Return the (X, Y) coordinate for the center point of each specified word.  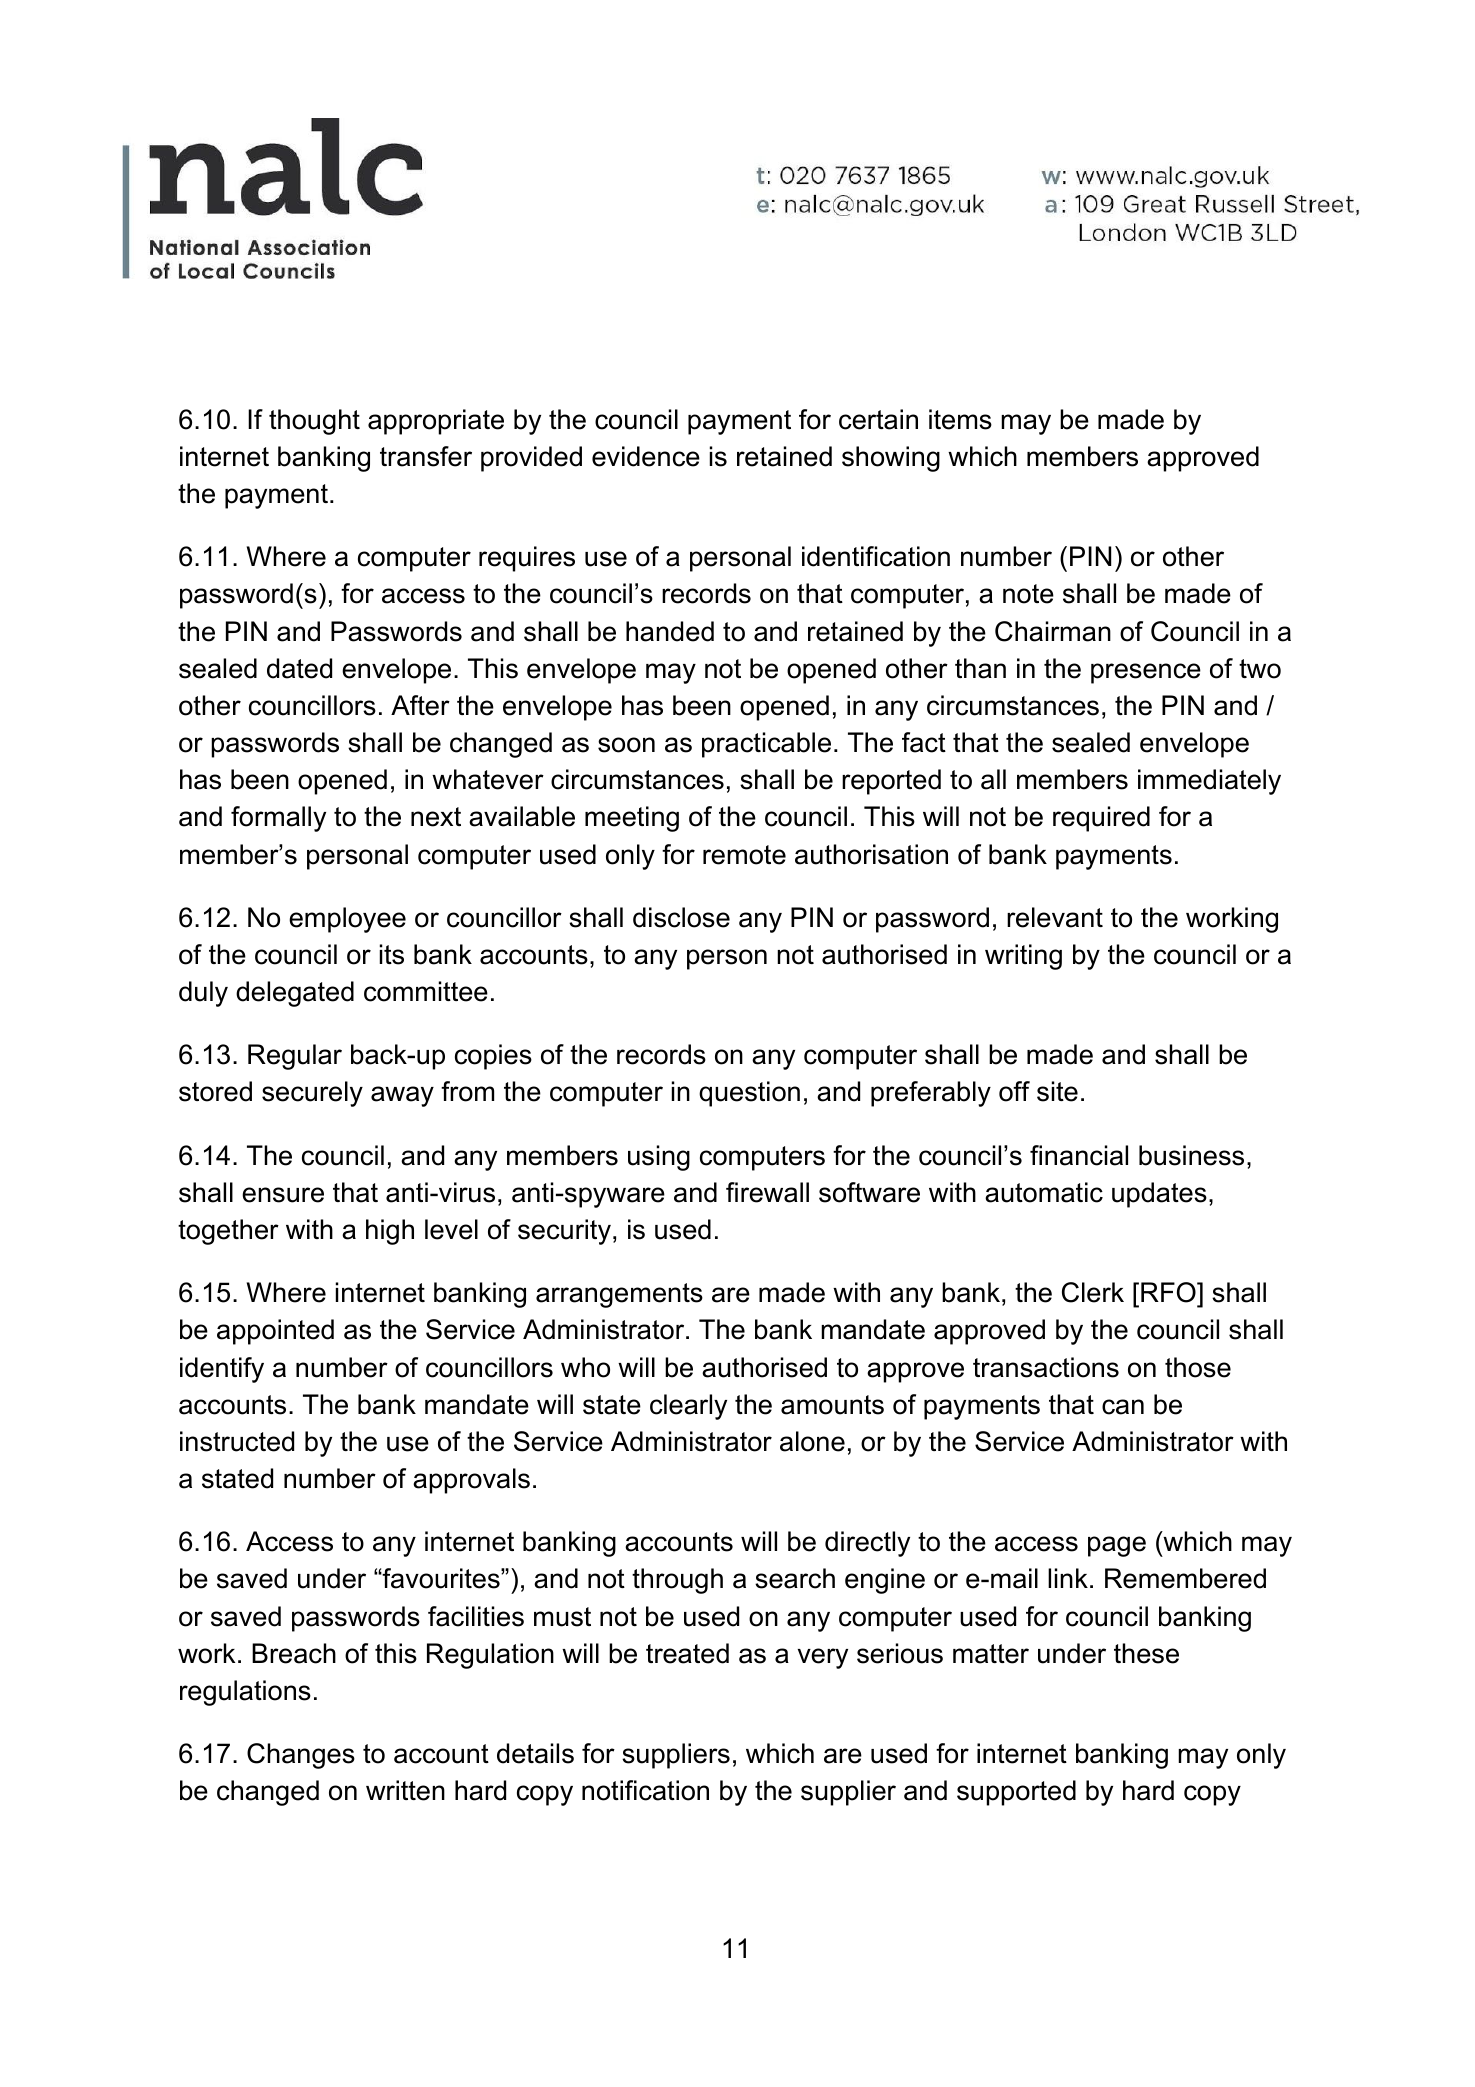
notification (645, 1790)
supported (1016, 1793)
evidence (646, 456)
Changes (301, 1756)
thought (314, 422)
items (960, 419)
